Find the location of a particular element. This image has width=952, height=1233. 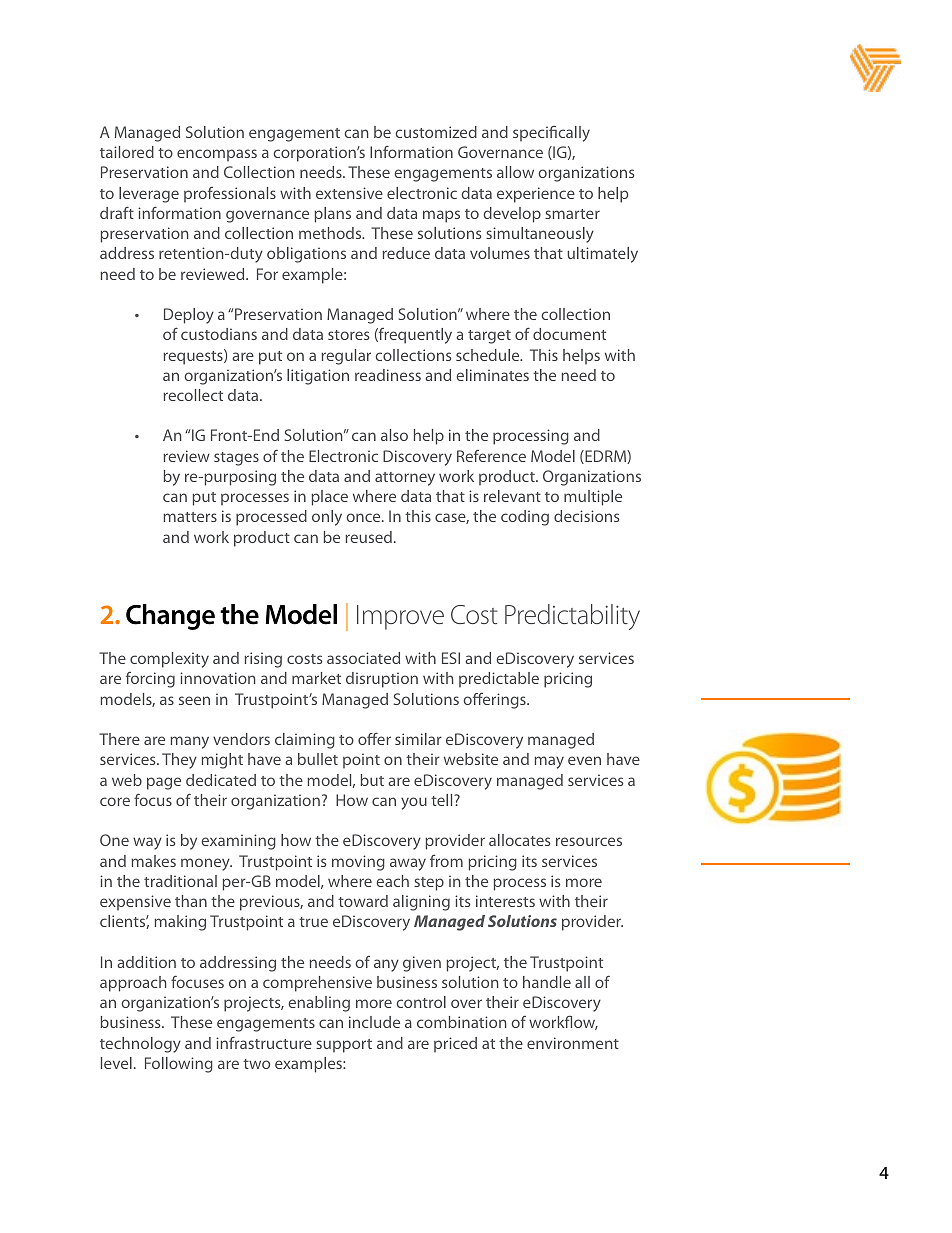

Following is located at coordinates (179, 1065).
